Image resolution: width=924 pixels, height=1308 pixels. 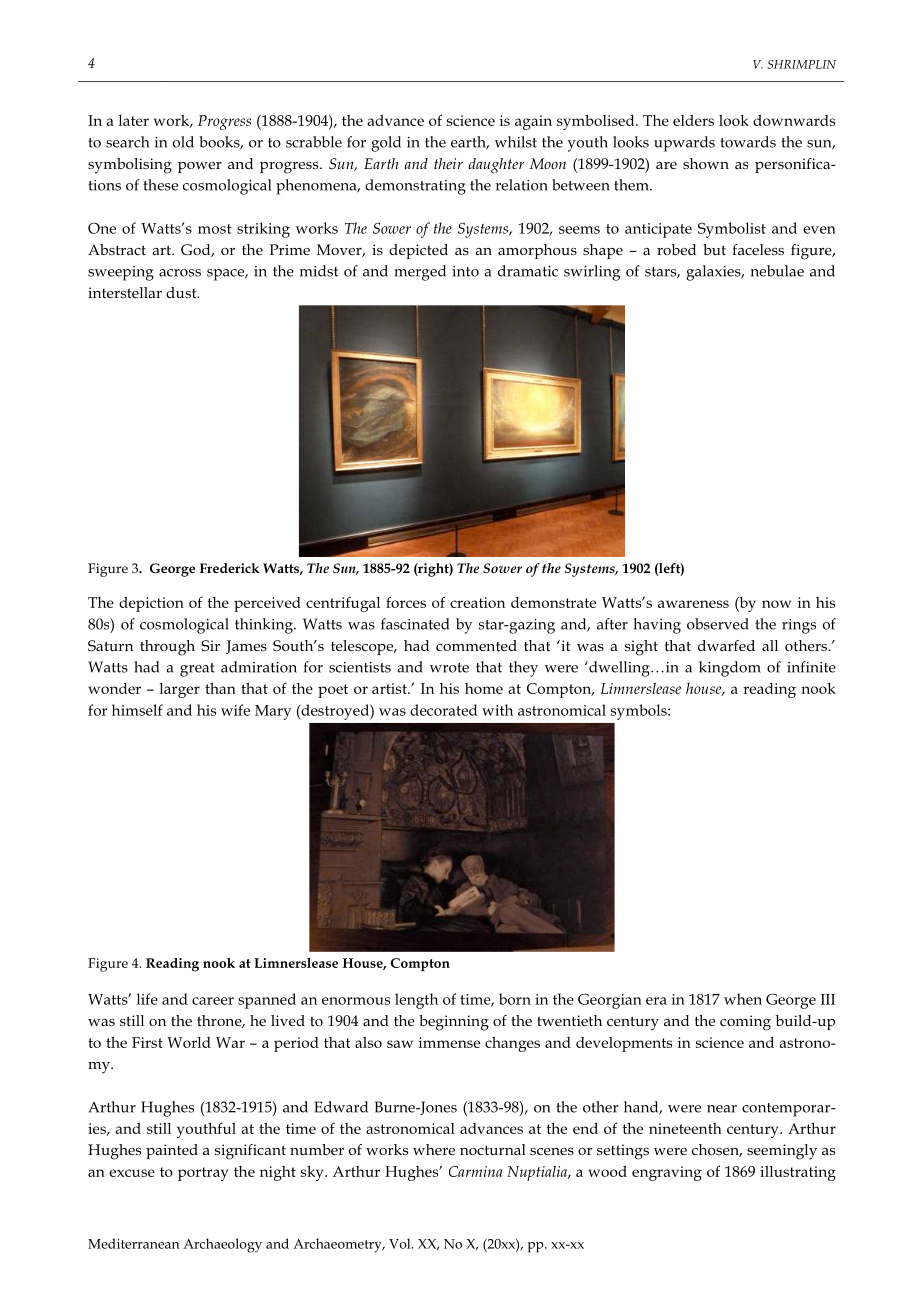 I want to click on born, so click(x=515, y=999).
